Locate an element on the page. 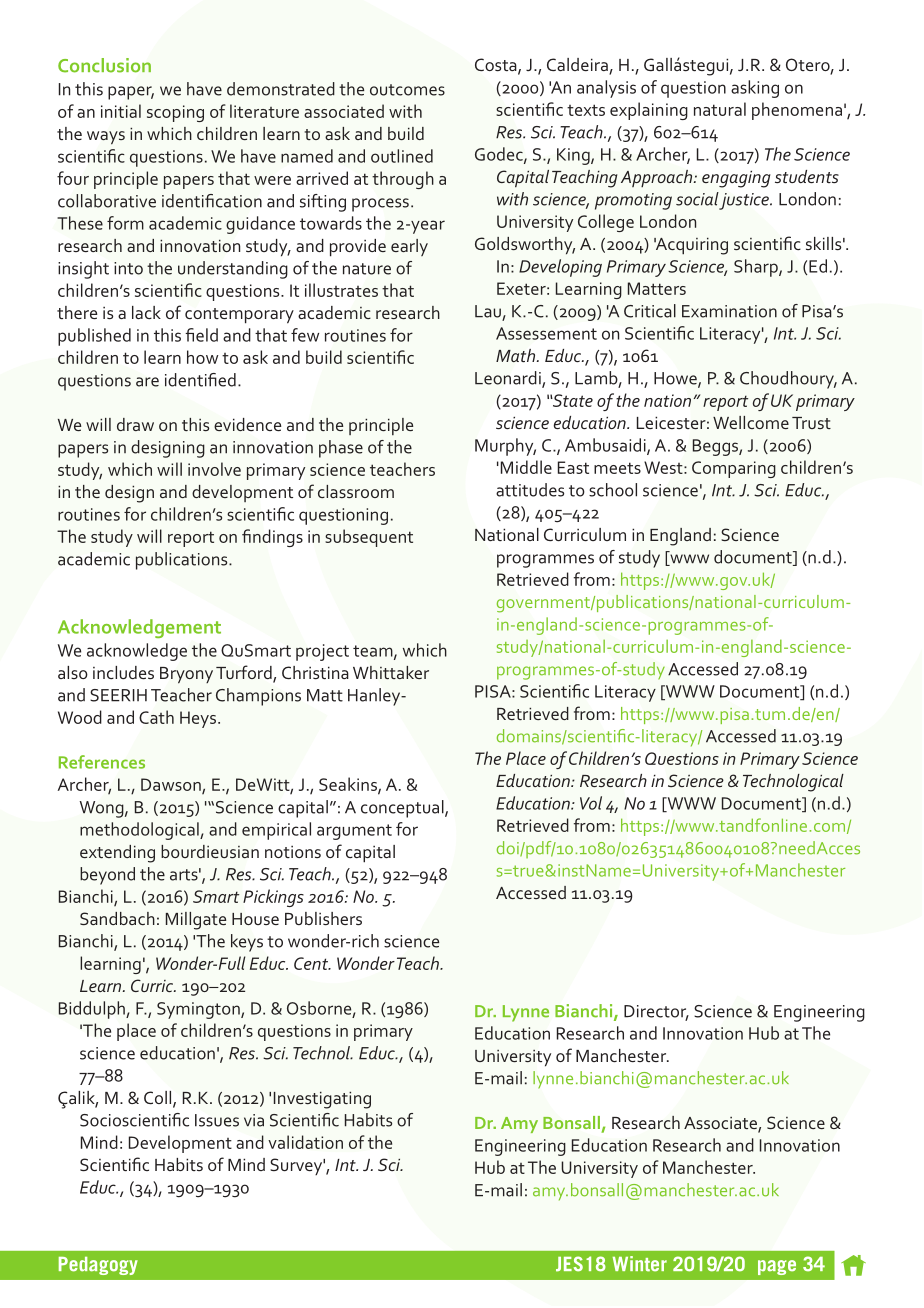 The image size is (924, 1308). project is located at coordinates (322, 652).
